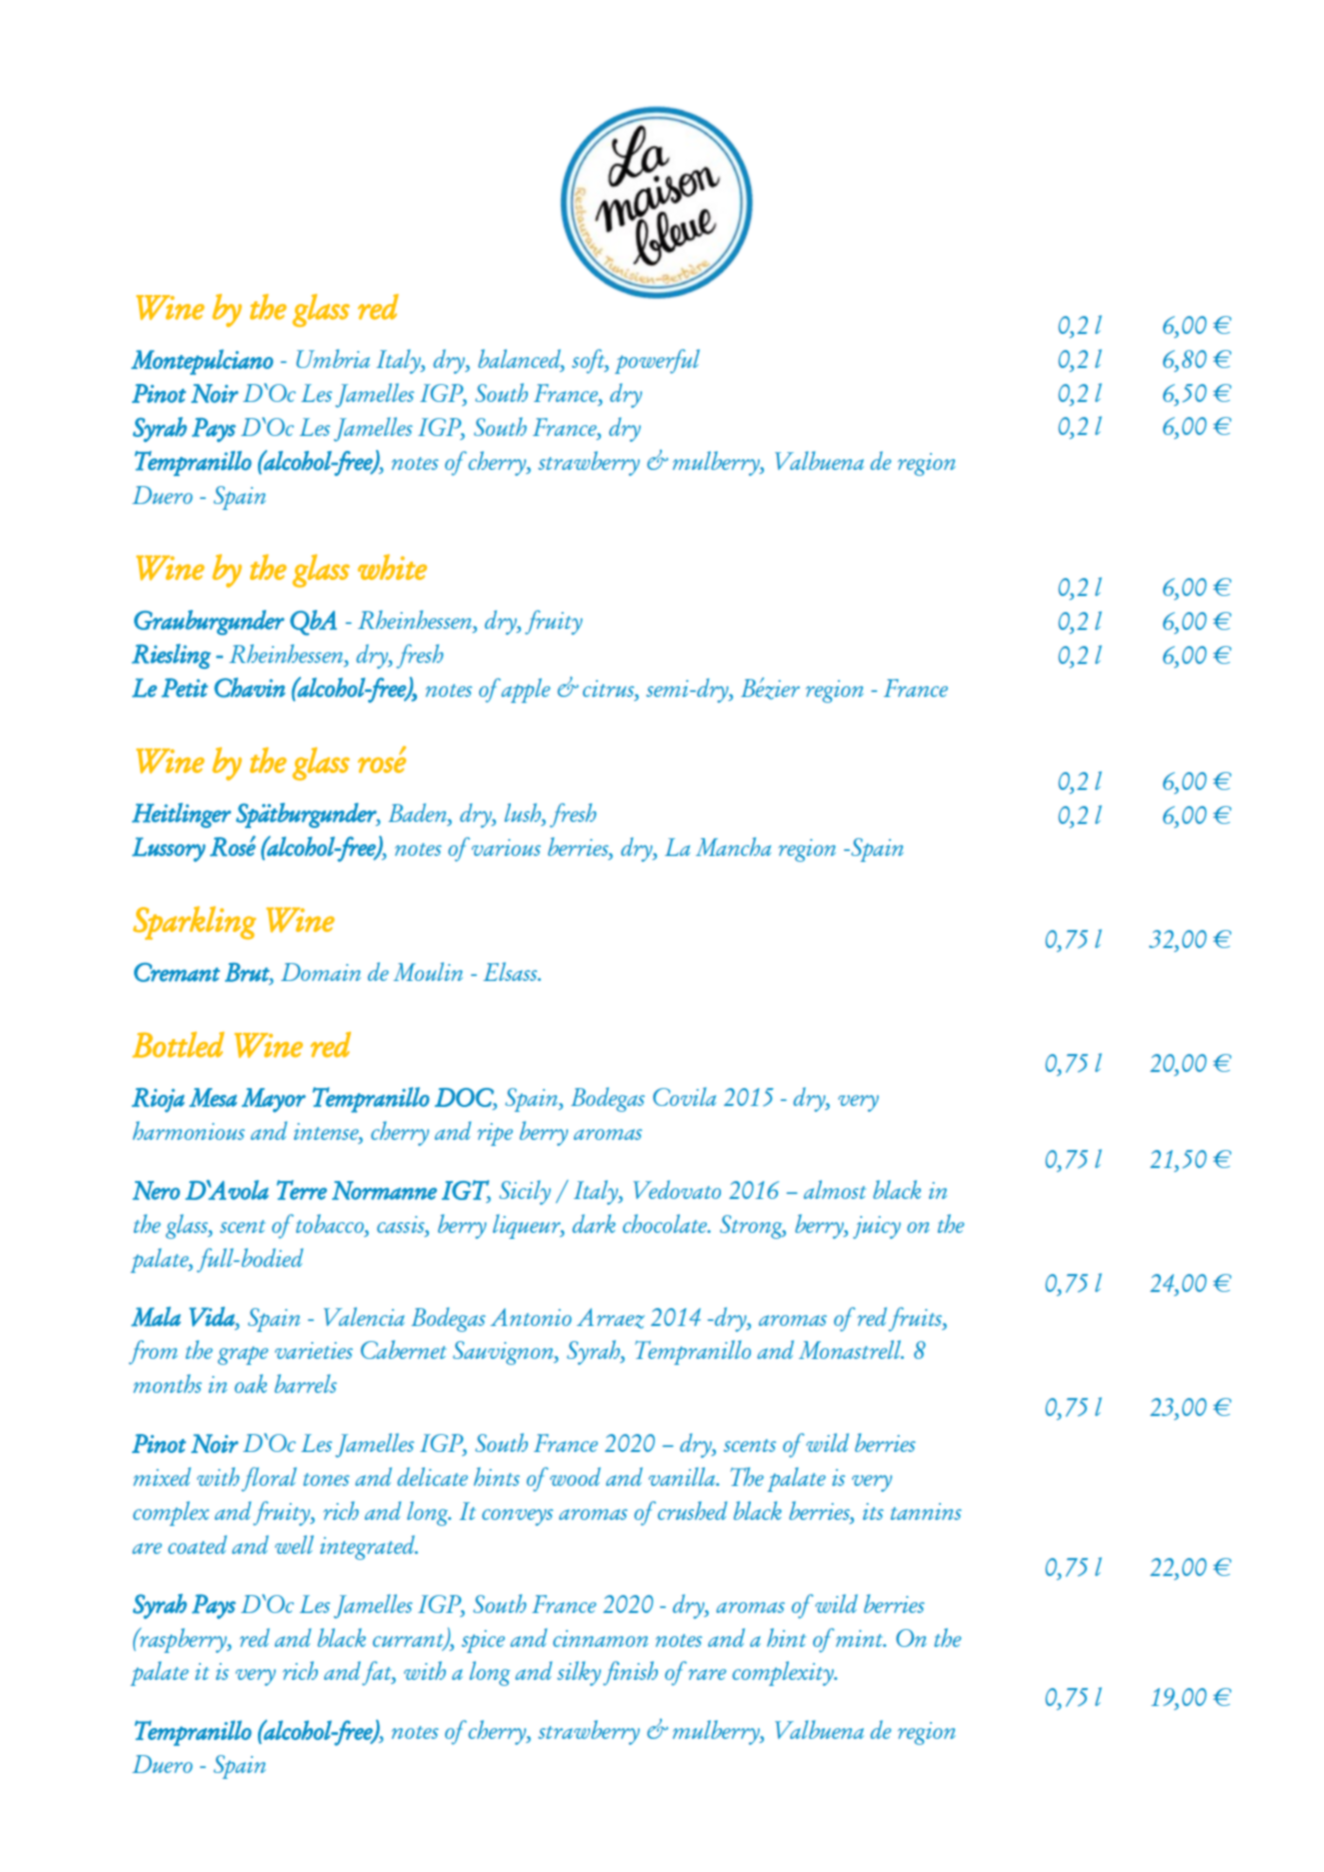 Image resolution: width=1324 pixels, height=1872 pixels. What do you see at coordinates (525, 690) in the page?
I see `apple` at bounding box center [525, 690].
